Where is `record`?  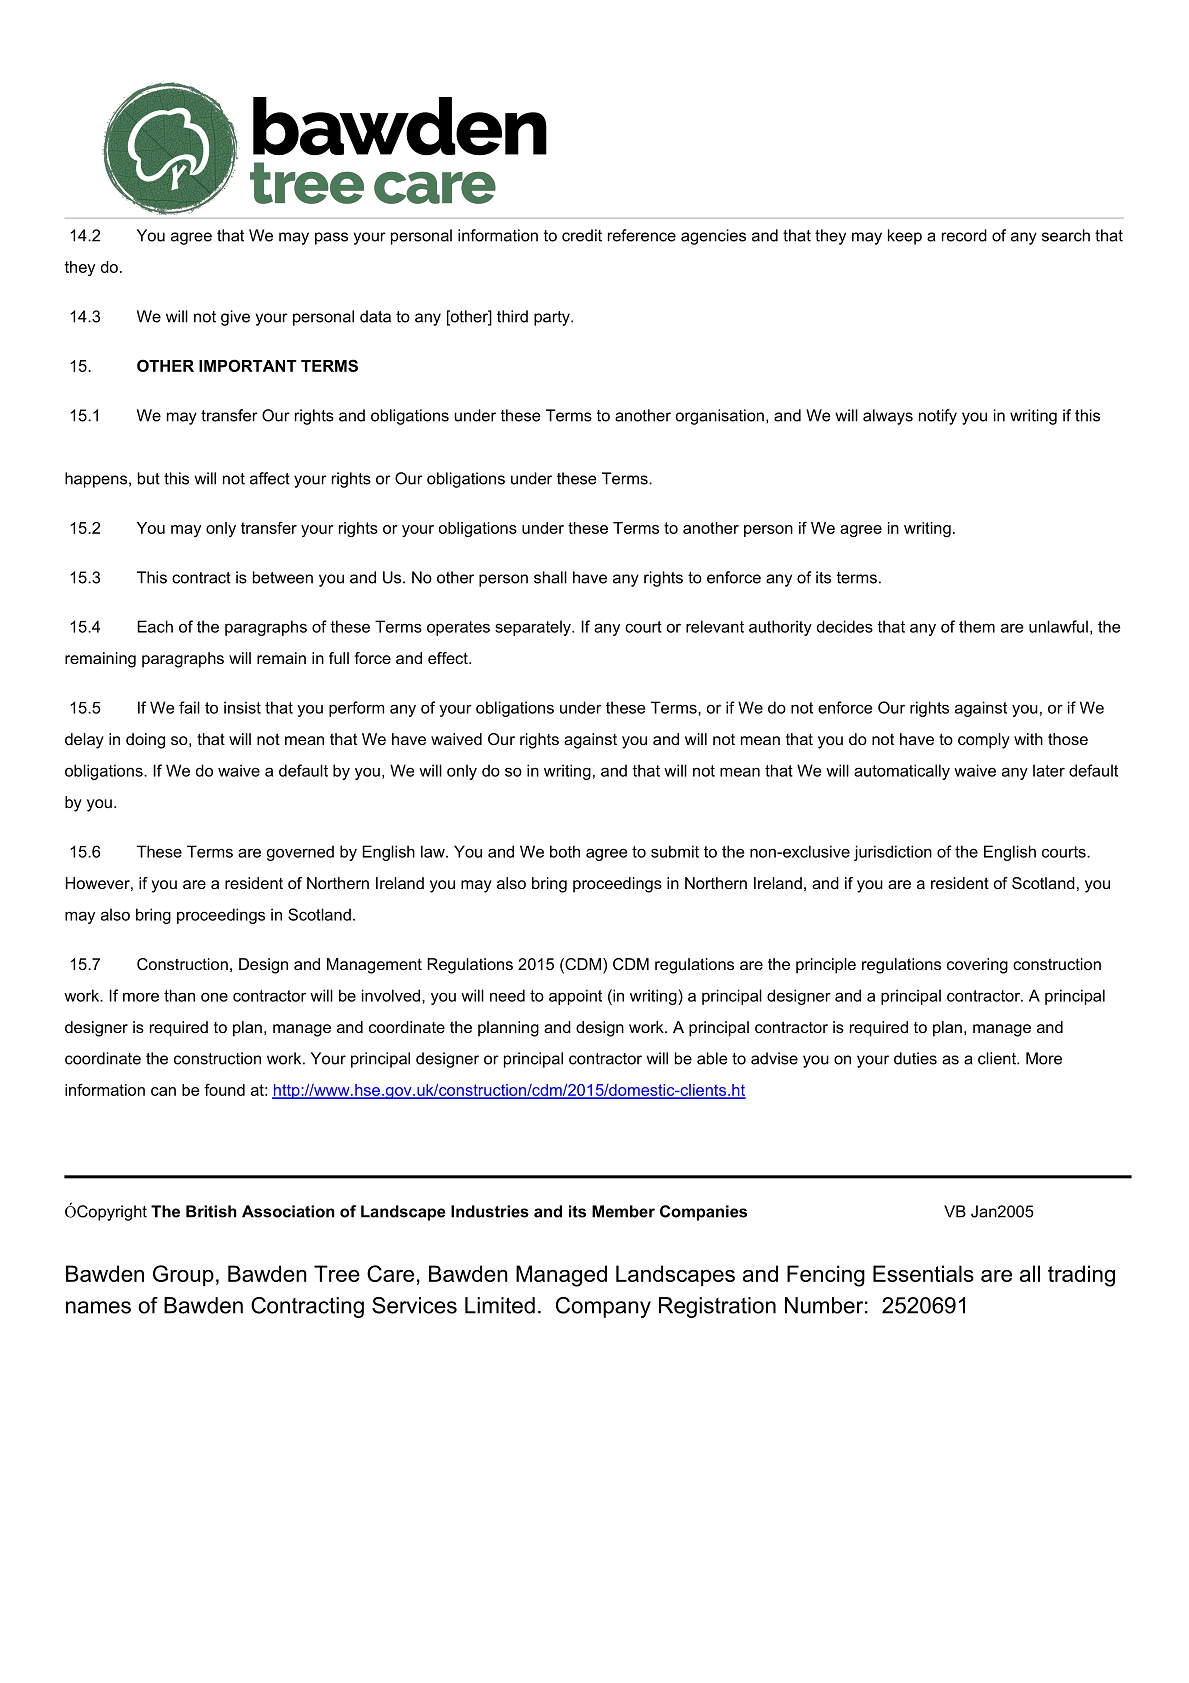 record is located at coordinates (964, 235).
